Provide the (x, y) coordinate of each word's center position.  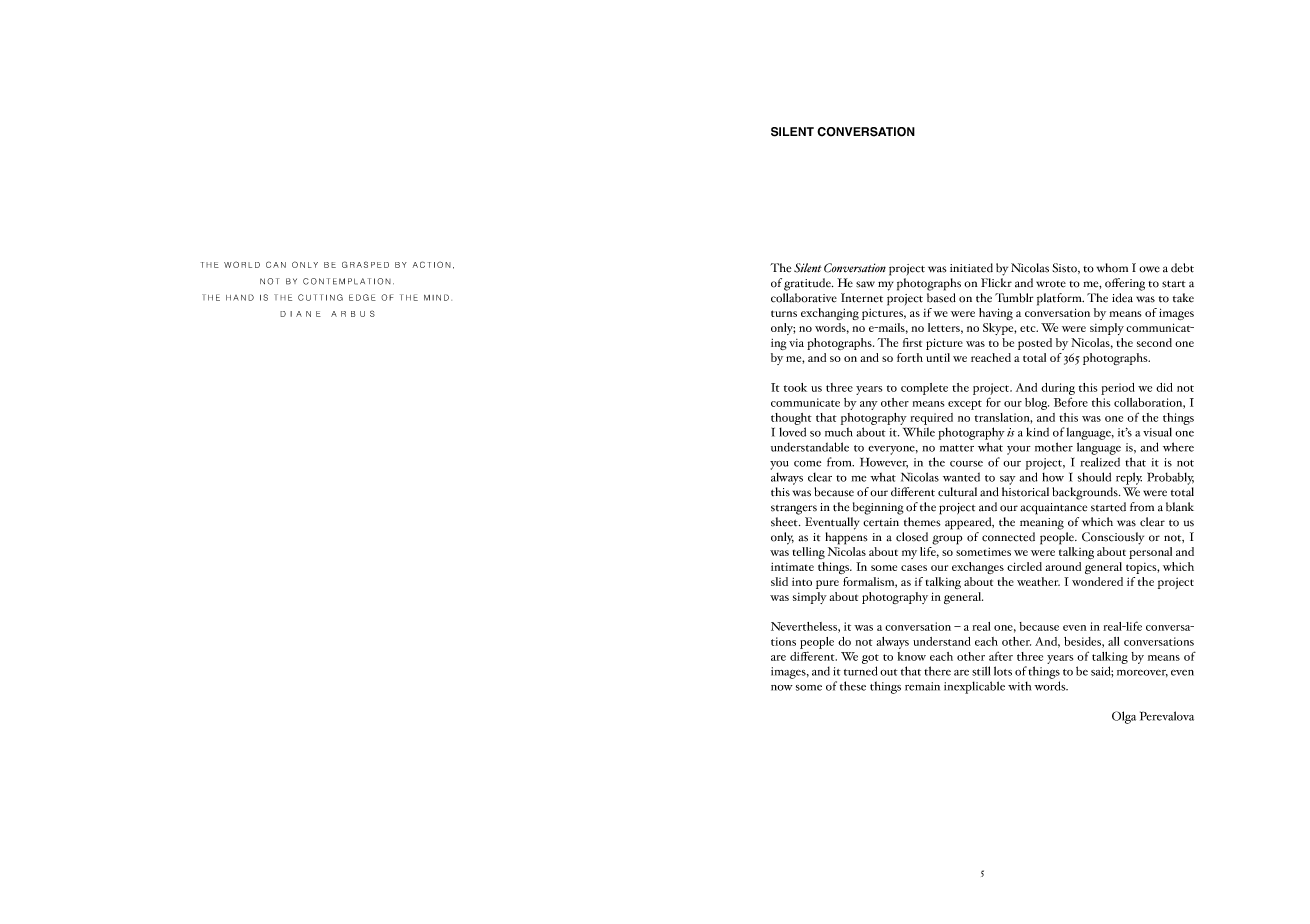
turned (861, 671)
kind (1037, 432)
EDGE (362, 297)
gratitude (808, 284)
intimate (792, 567)
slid (779, 581)
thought (791, 419)
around (1063, 566)
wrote (1051, 284)
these (853, 686)
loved (792, 432)
